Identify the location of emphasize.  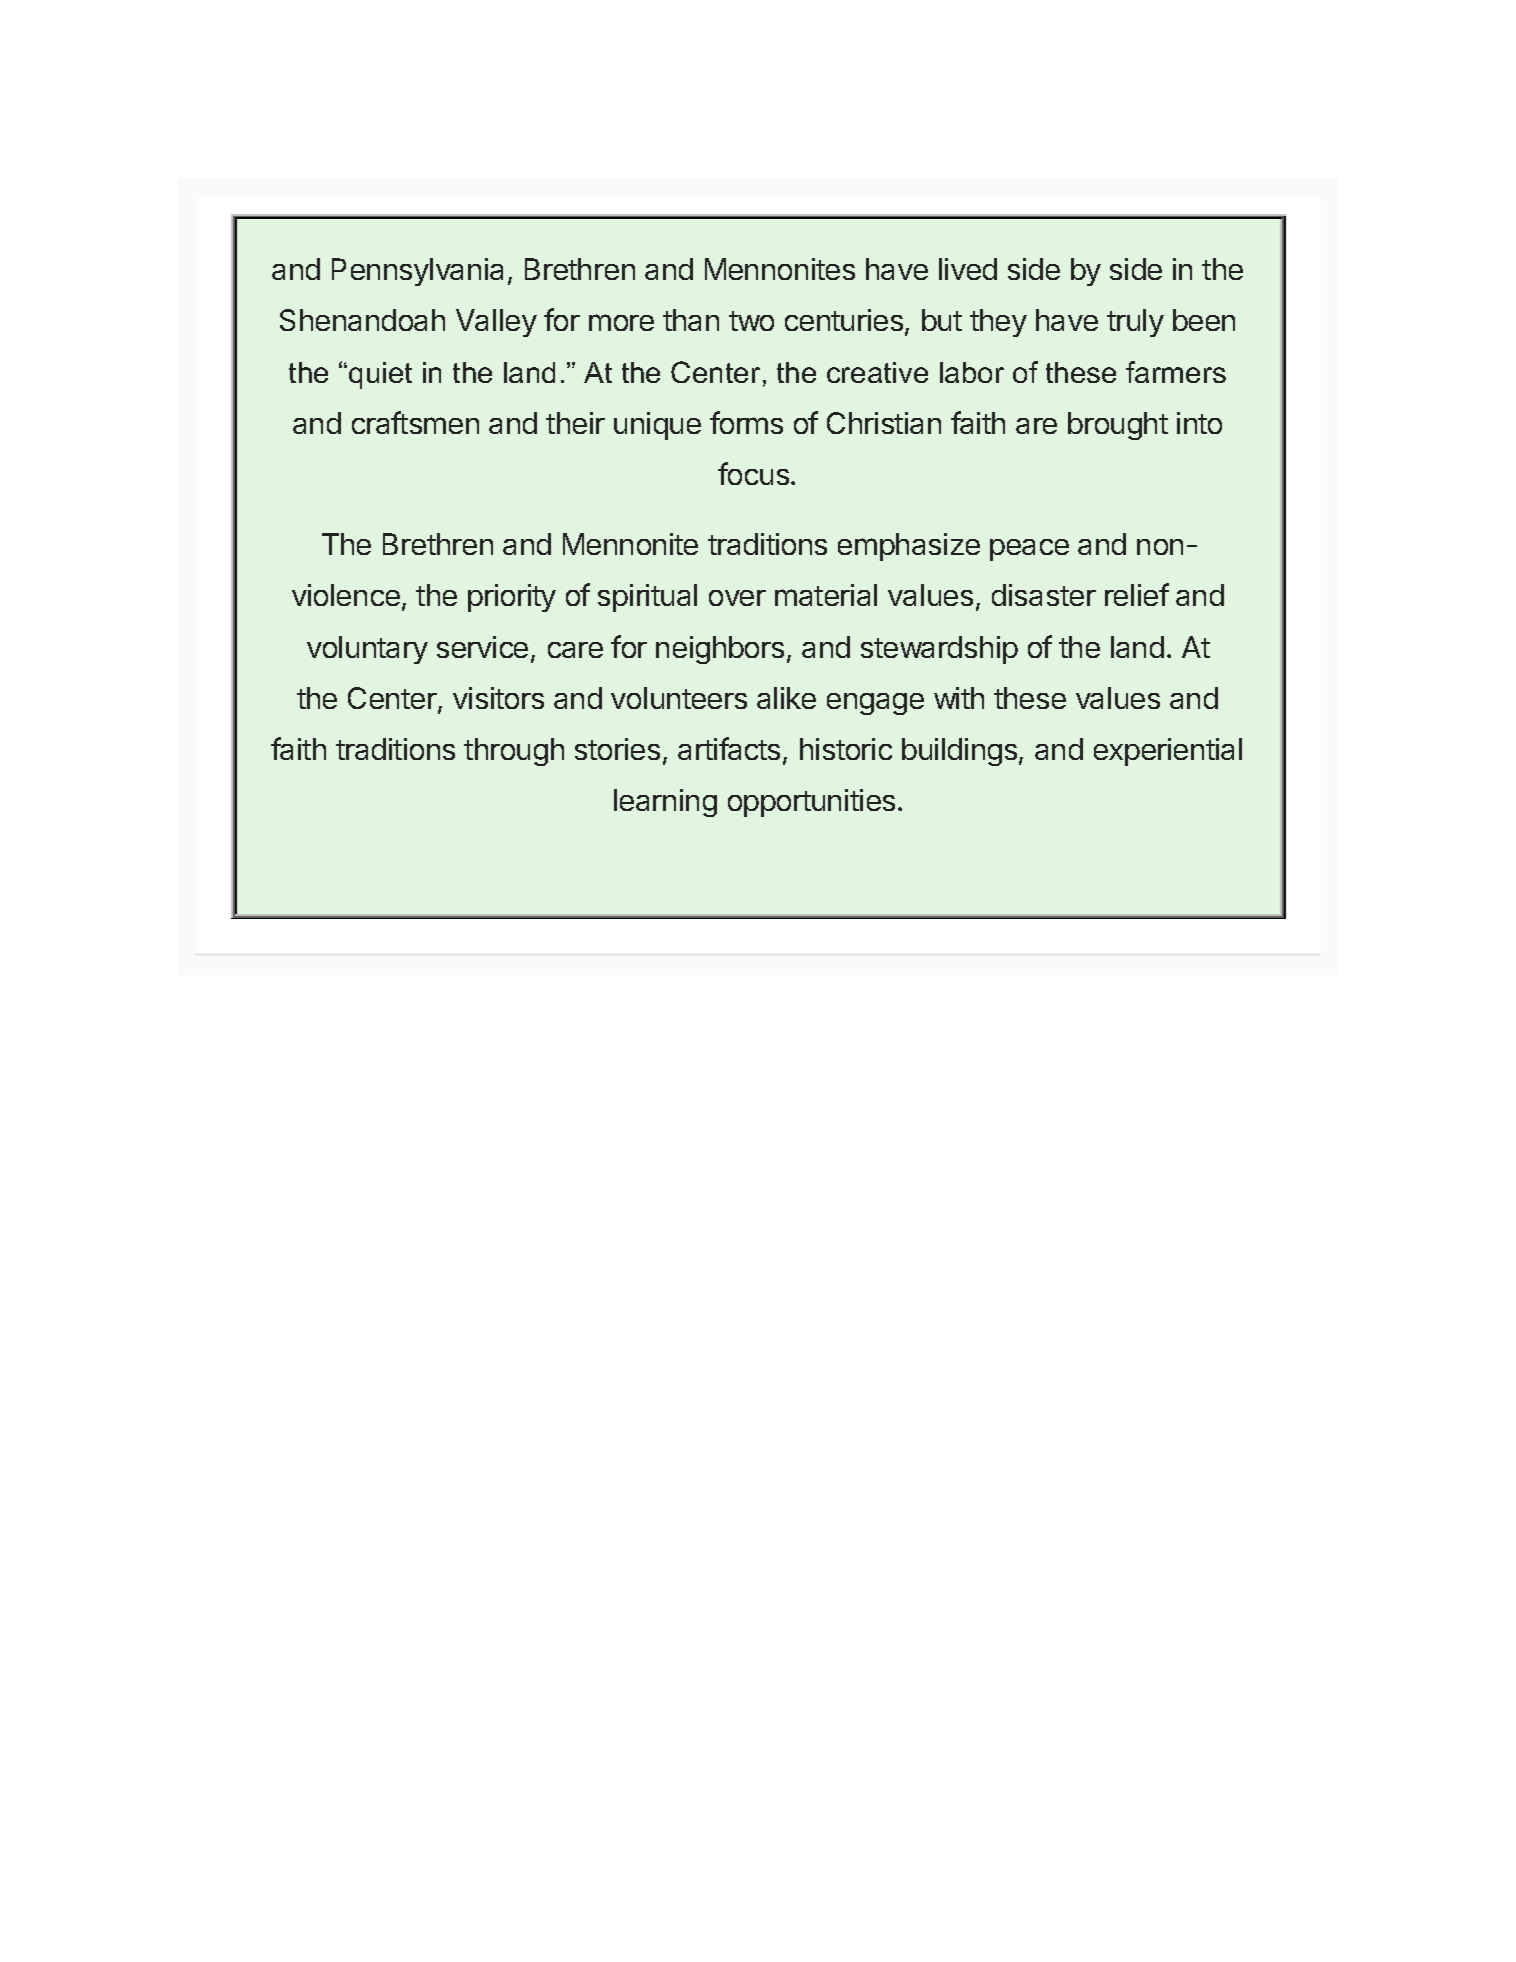
(909, 547).
